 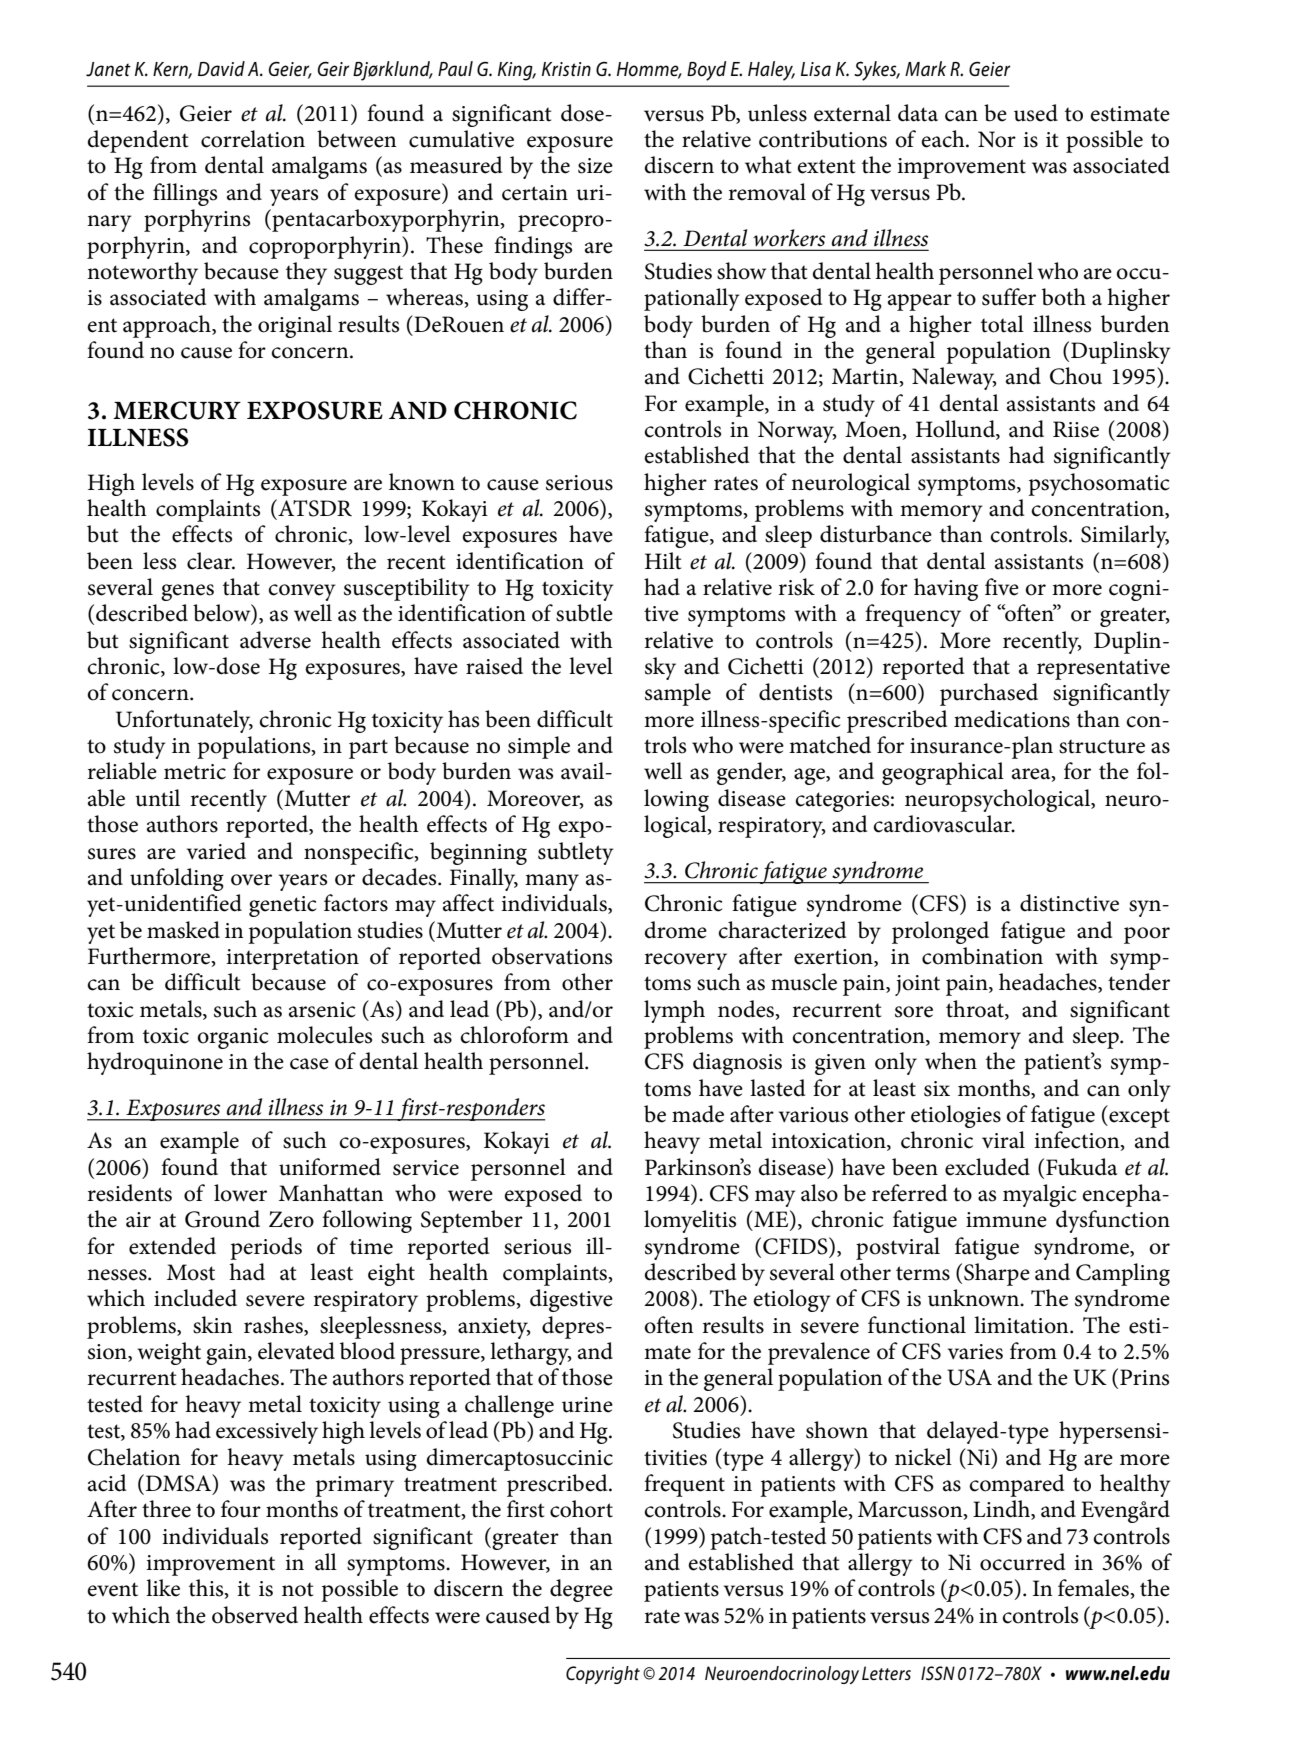 What do you see at coordinates (255, 1615) in the page?
I see `observed` at bounding box center [255, 1615].
